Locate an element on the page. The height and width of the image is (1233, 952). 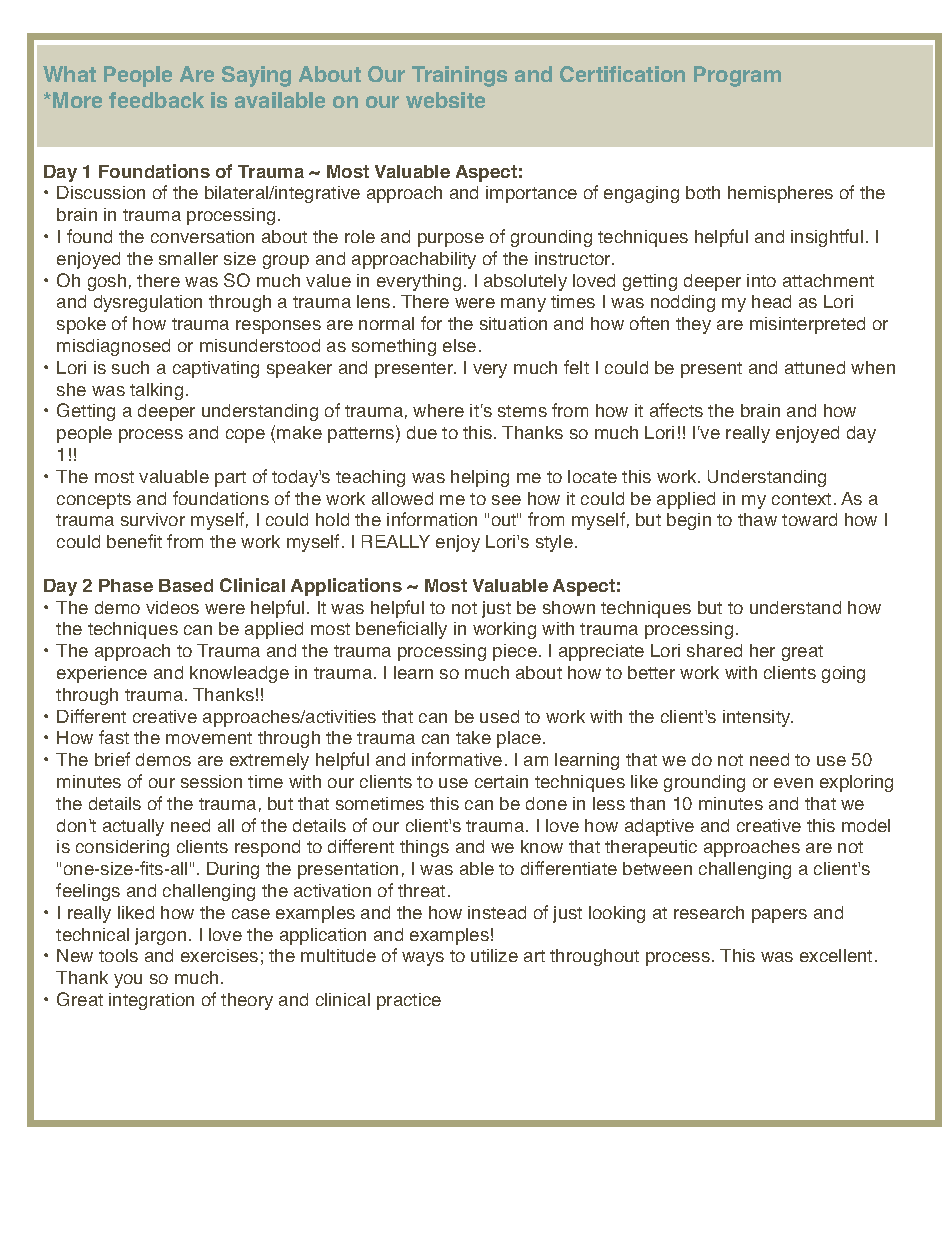
Program is located at coordinates (737, 76).
